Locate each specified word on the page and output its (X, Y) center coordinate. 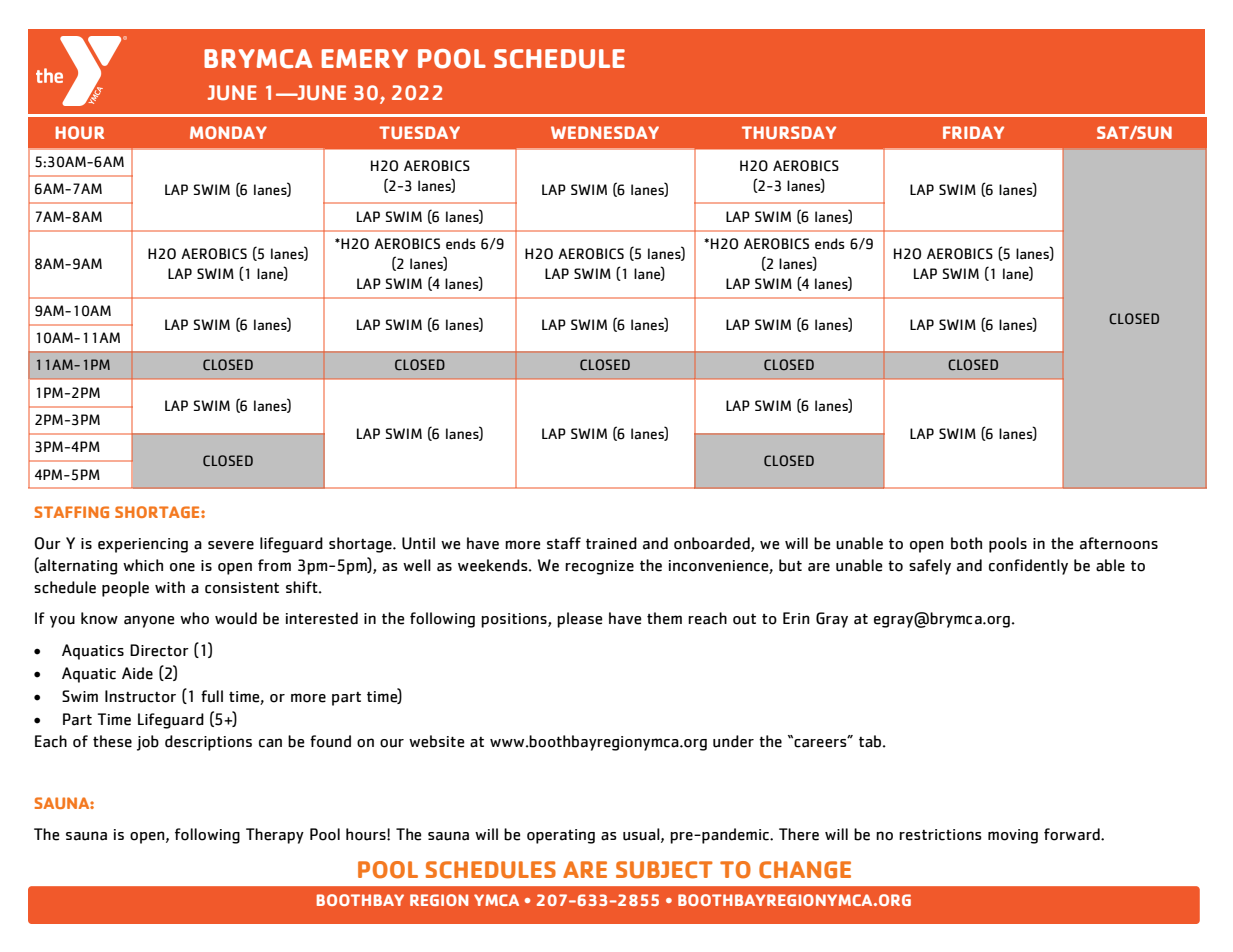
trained (611, 543)
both (966, 543)
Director (159, 650)
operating (561, 836)
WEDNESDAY (605, 132)
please (579, 620)
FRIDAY (973, 132)
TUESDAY (419, 132)
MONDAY (228, 132)
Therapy (275, 836)
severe (231, 545)
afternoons (1119, 543)
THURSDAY (789, 132)
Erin (796, 618)
